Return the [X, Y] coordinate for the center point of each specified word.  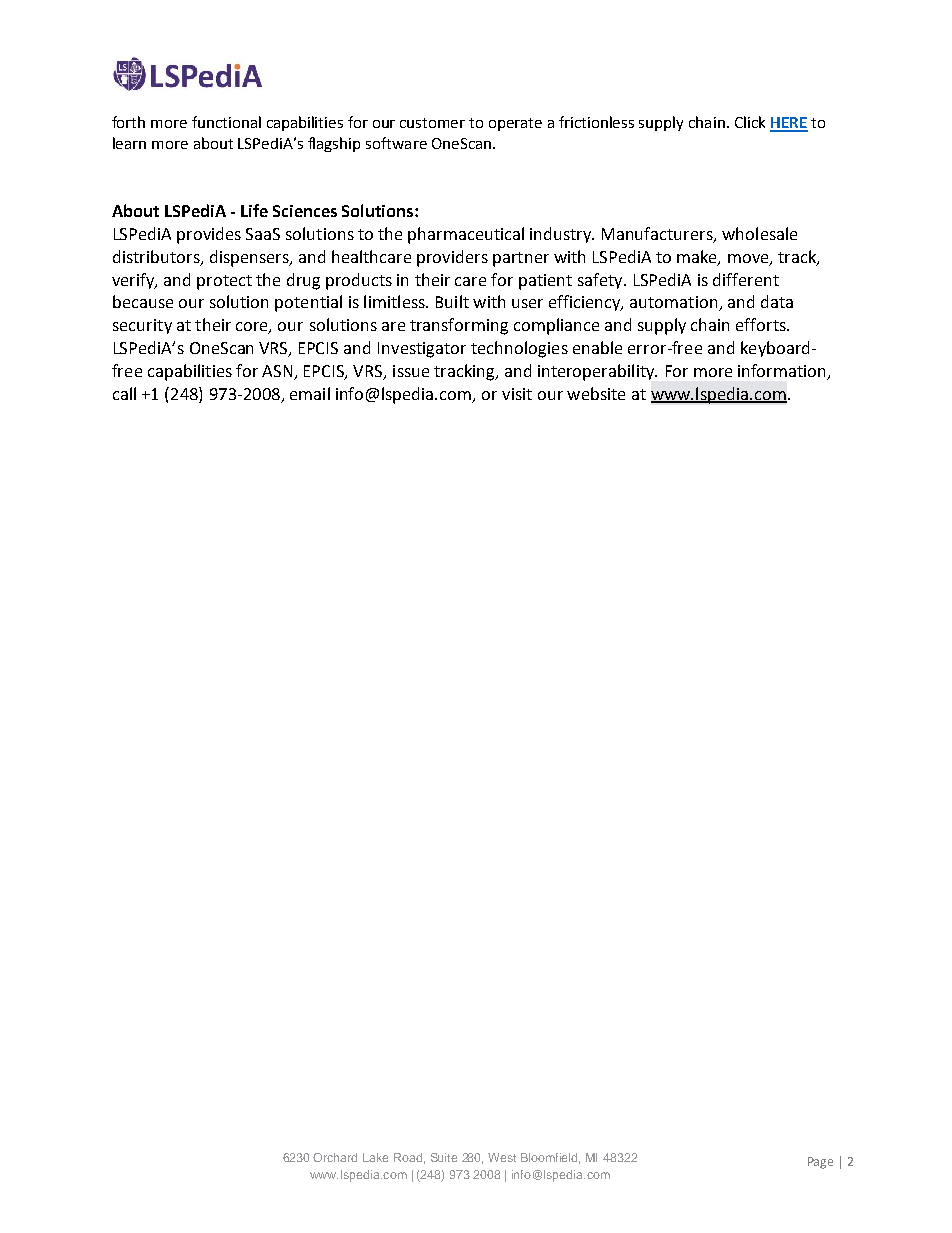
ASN [277, 371]
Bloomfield [550, 1158]
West [502, 1157]
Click [750, 122]
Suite [444, 1157]
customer [432, 123]
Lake [375, 1157]
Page [820, 1163]
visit [517, 394]
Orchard [335, 1157]
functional [226, 122]
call [124, 393]
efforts [762, 324]
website [596, 393]
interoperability [597, 372]
